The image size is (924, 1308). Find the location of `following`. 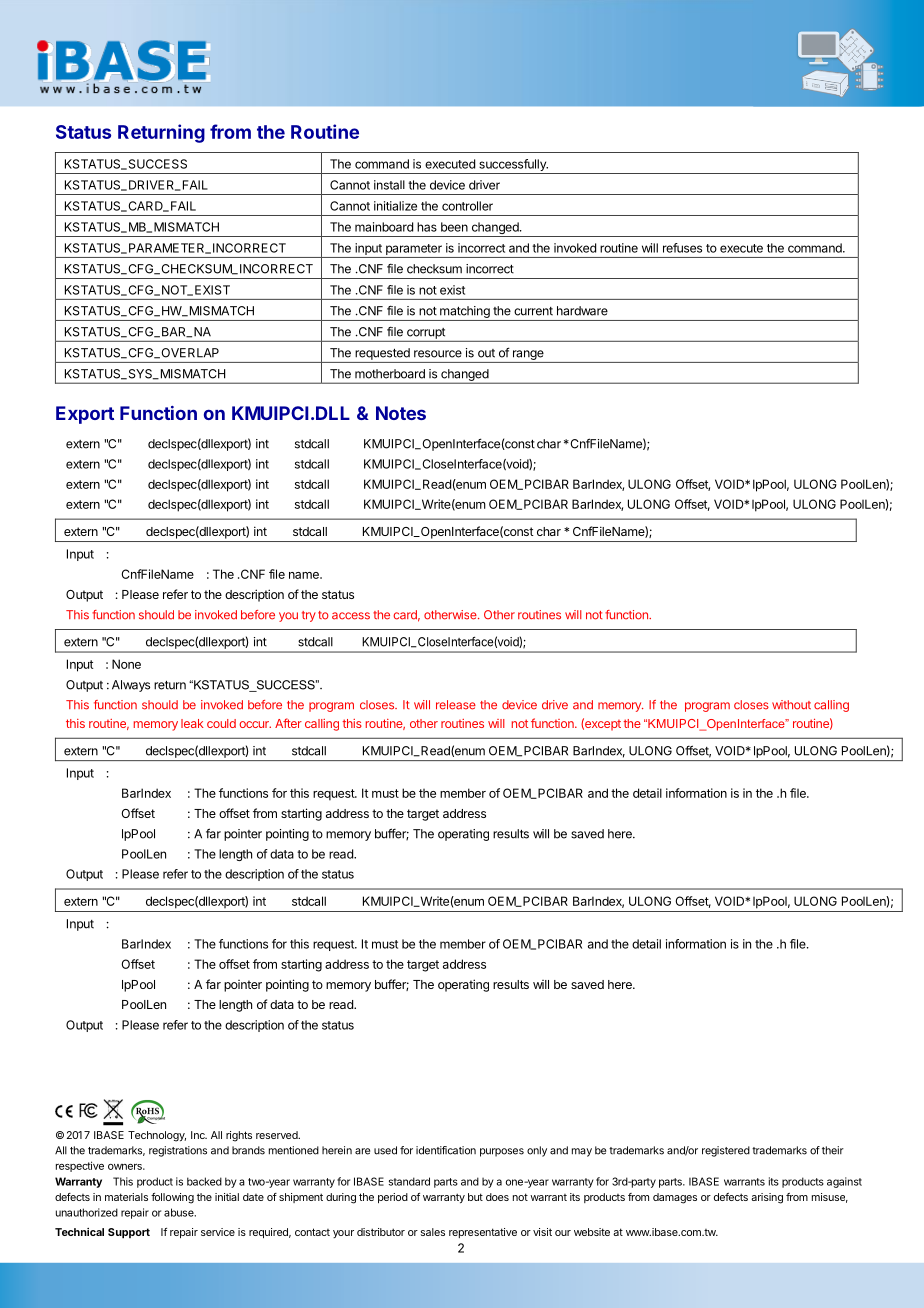

following is located at coordinates (172, 1198).
